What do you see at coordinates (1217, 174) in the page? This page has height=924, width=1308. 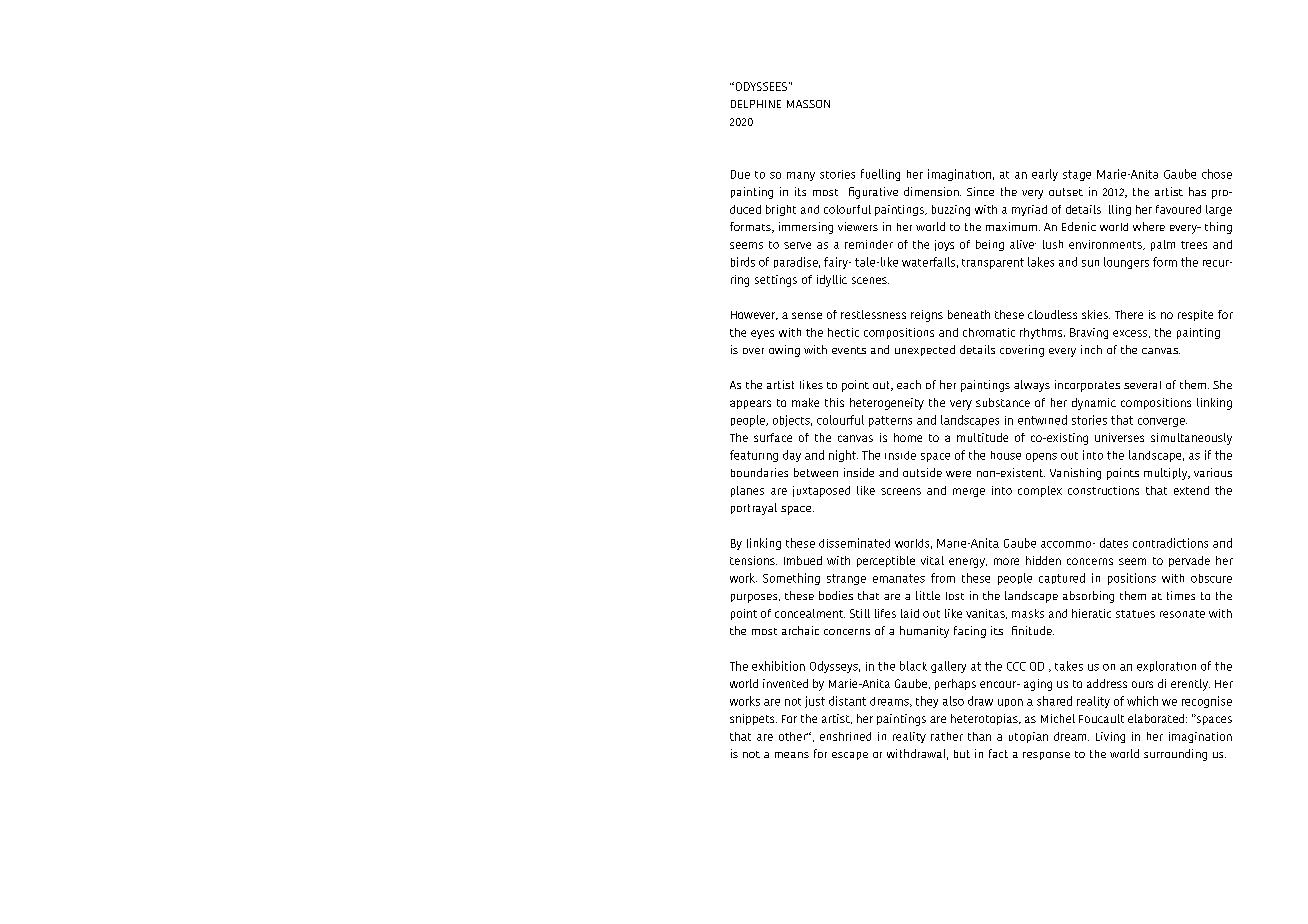 I see `chose` at bounding box center [1217, 174].
